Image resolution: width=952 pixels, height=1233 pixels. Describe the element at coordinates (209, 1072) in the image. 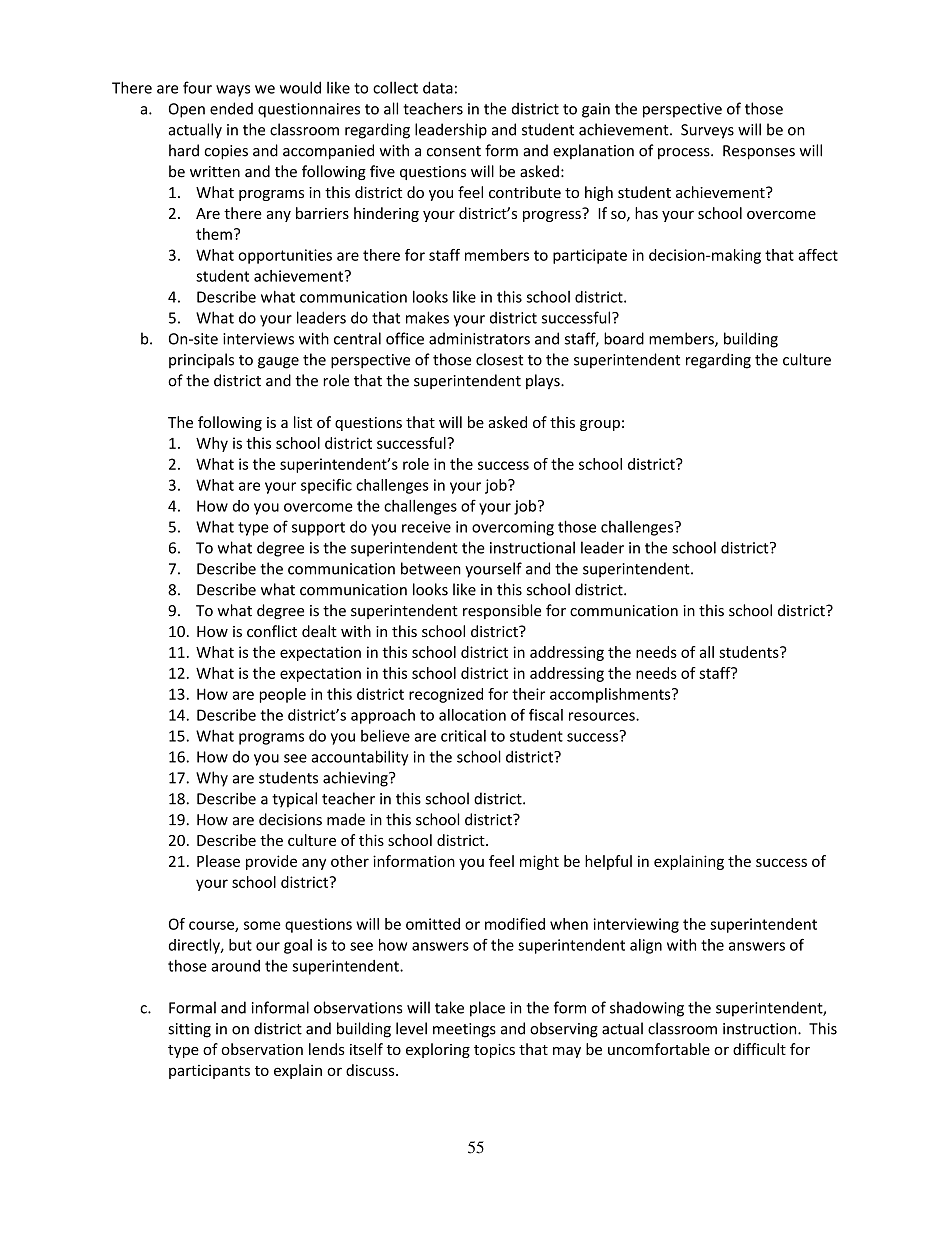

I see `participants` at that location.
